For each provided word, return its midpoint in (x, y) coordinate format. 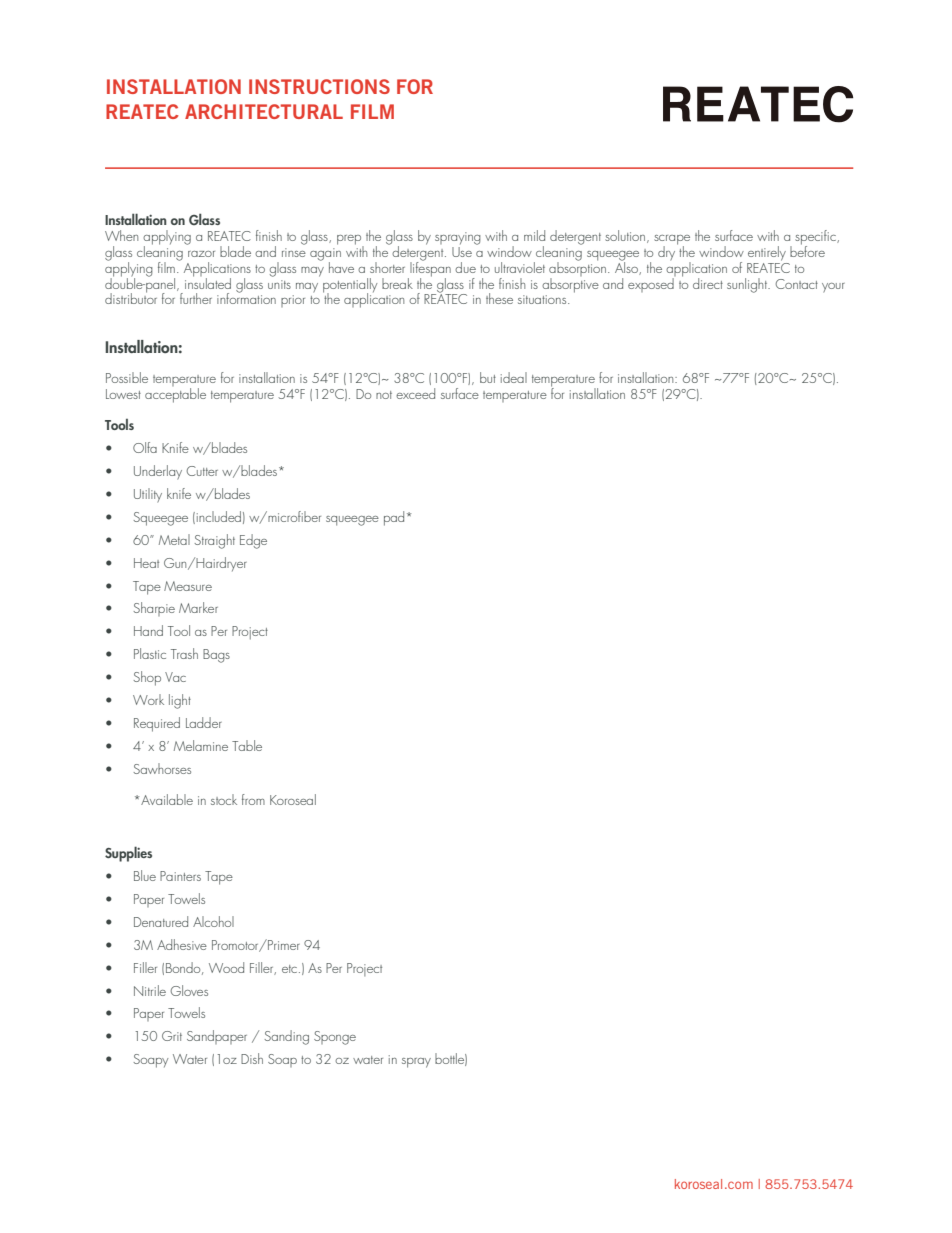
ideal (514, 377)
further (196, 298)
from (253, 799)
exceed (415, 393)
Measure (188, 586)
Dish (252, 1058)
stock (224, 799)
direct (708, 283)
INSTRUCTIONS (319, 86)
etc (289, 969)
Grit (172, 1036)
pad (394, 518)
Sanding (286, 1037)
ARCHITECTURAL (264, 111)
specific (816, 238)
